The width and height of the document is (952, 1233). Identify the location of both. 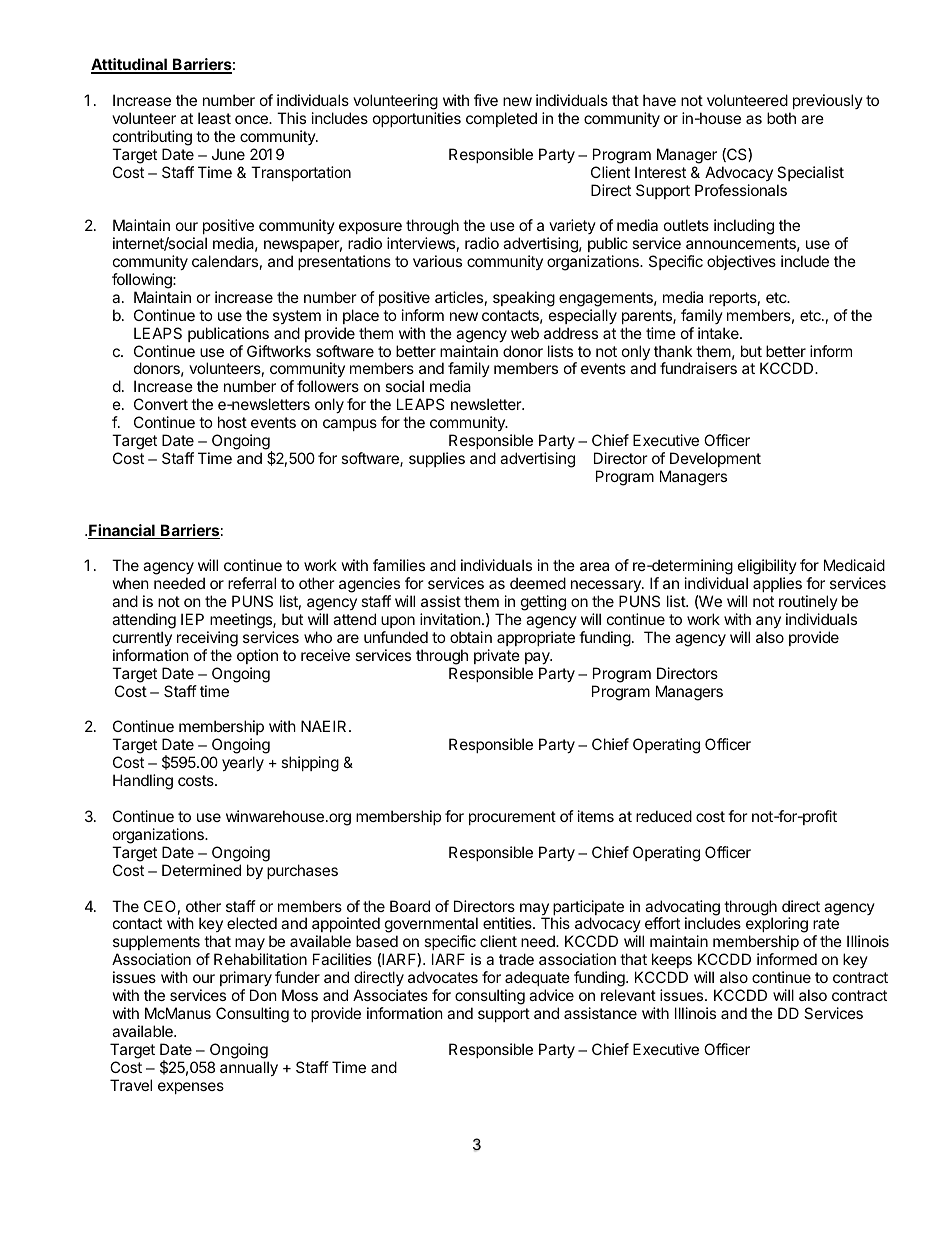
(781, 118).
